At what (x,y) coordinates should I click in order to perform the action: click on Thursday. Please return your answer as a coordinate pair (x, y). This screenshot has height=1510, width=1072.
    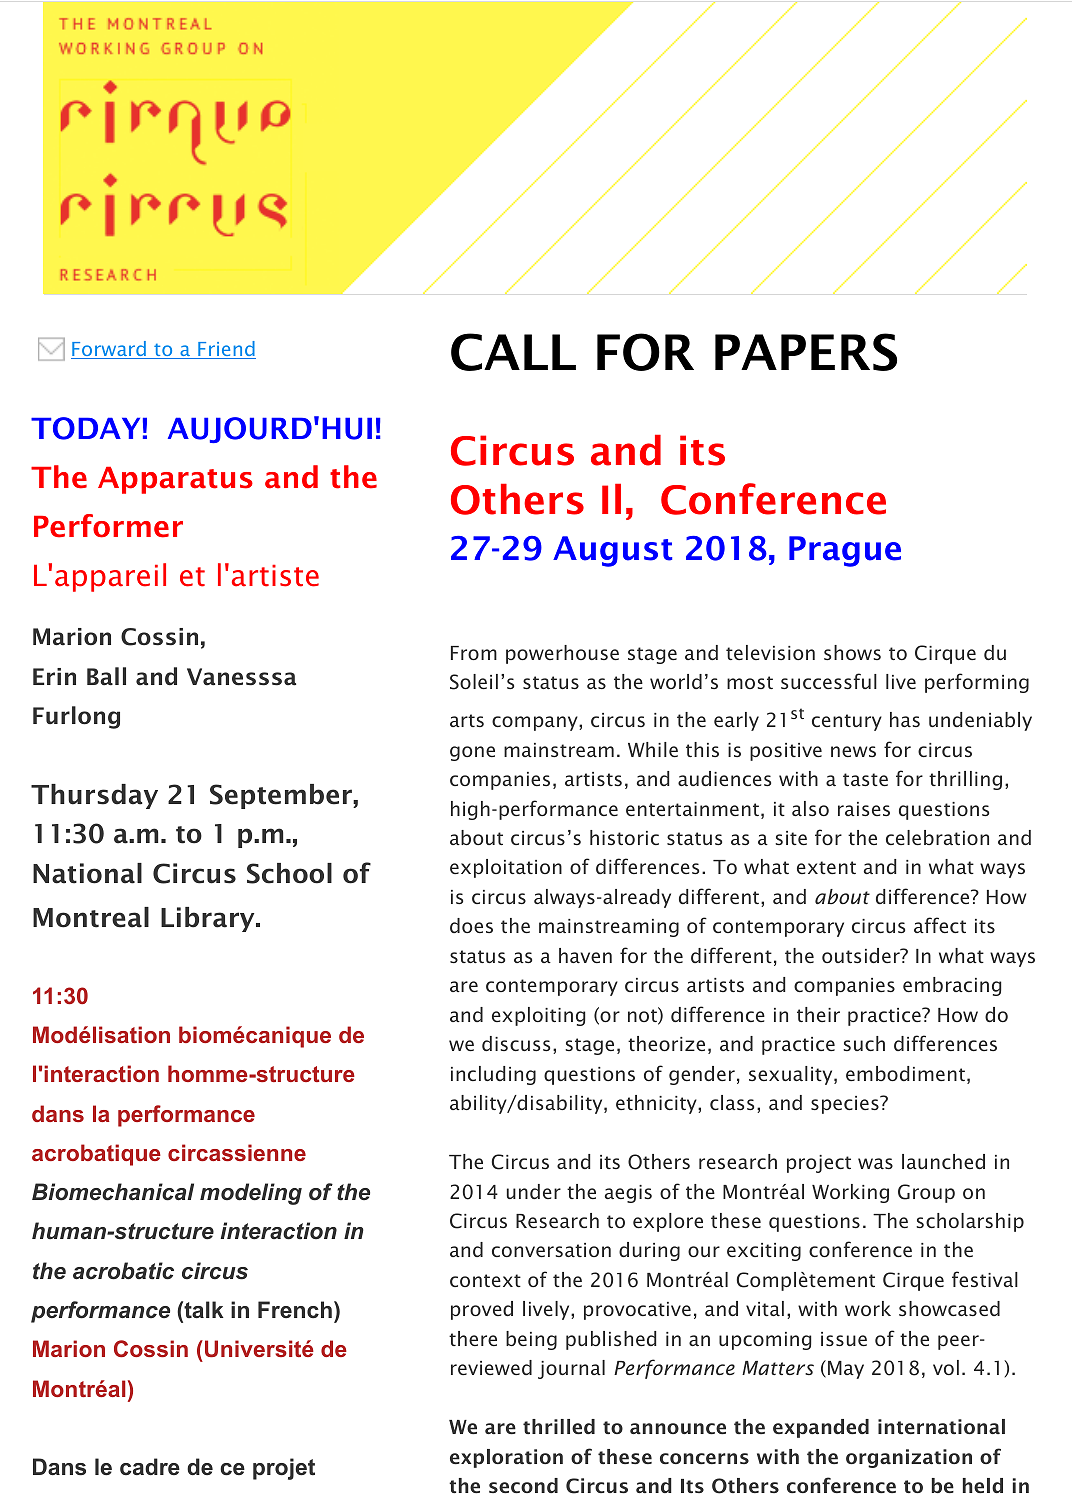
    Looking at the image, I should click on (94, 796).
